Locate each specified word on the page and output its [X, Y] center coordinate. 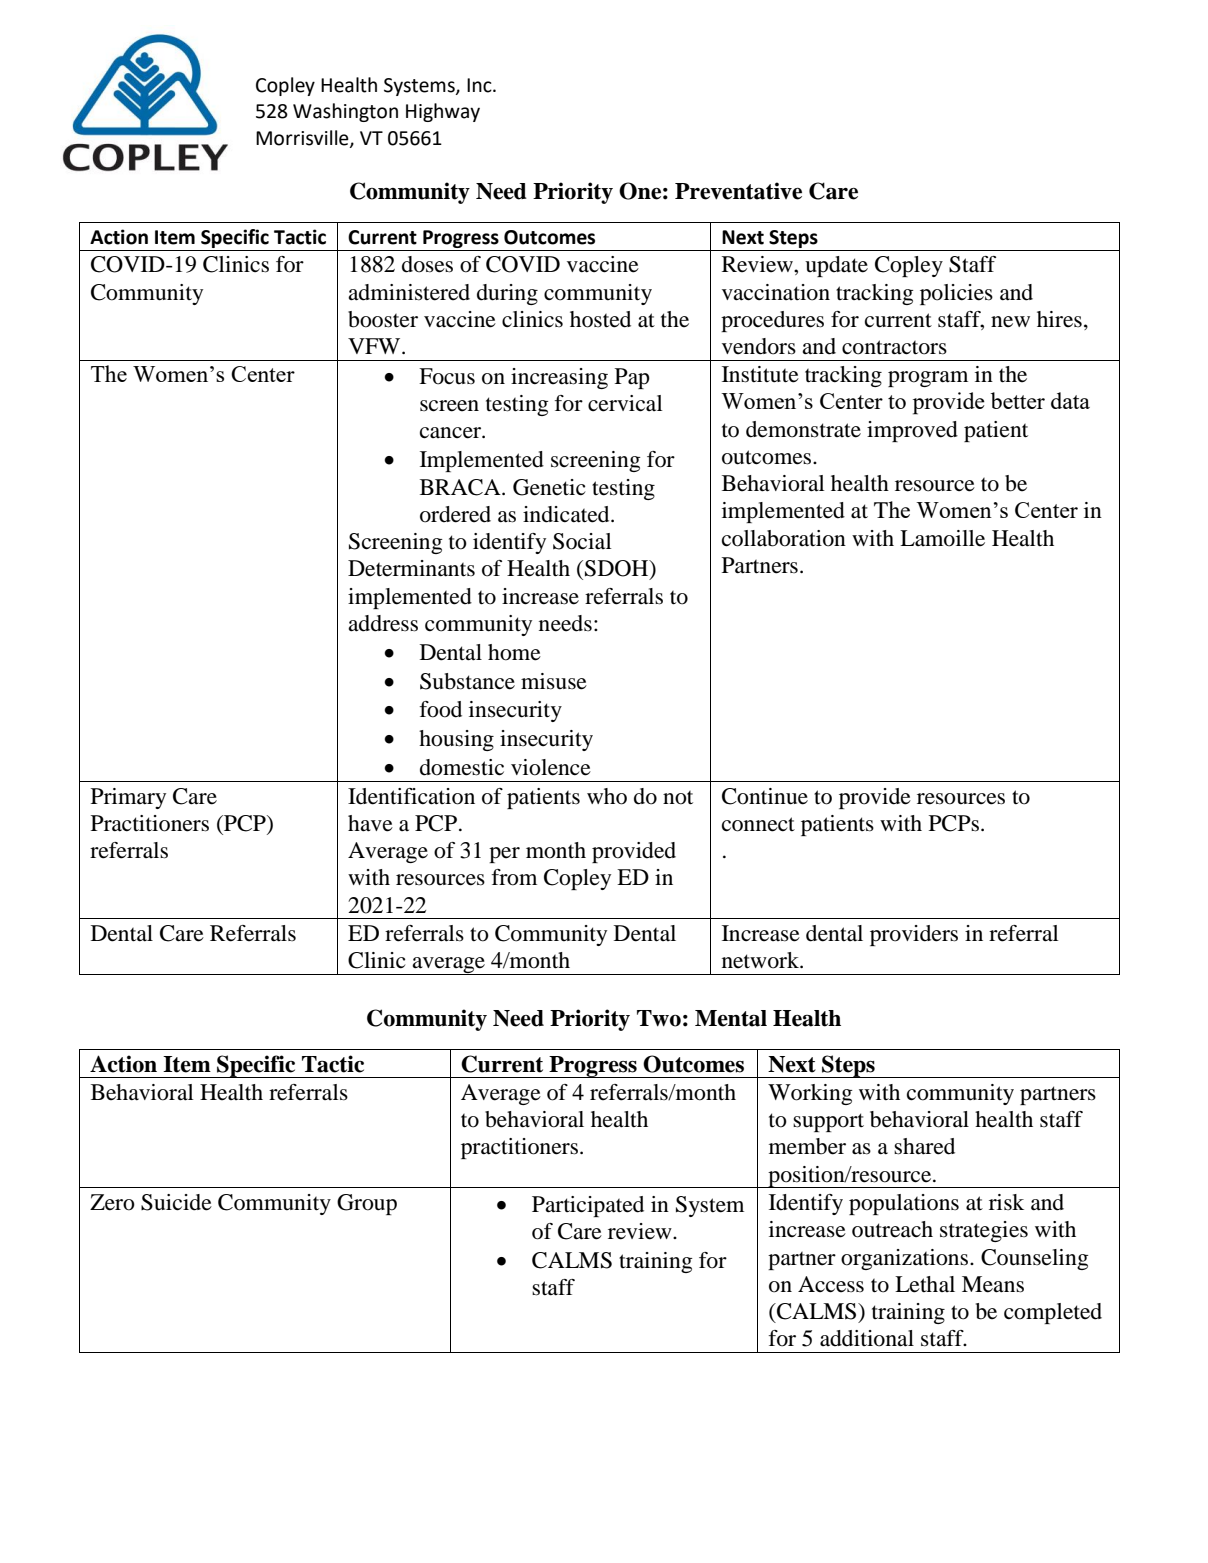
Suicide [176, 1202]
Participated [588, 1206]
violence [551, 767]
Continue [765, 796]
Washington [345, 112]
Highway [443, 112]
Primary [128, 798]
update [836, 266]
